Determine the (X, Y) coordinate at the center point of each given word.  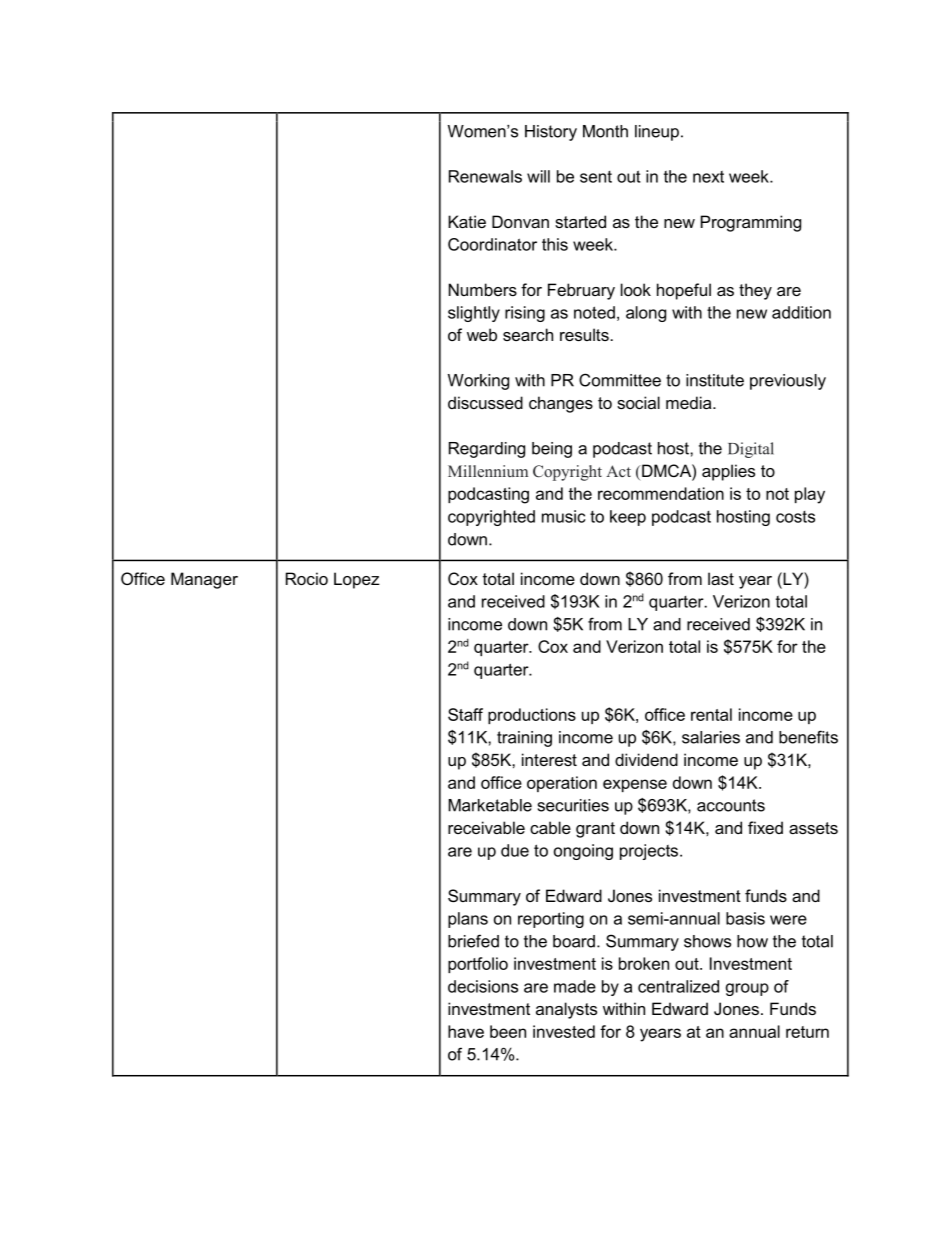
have (466, 1031)
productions (532, 716)
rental (711, 714)
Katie (467, 221)
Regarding (487, 450)
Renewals (485, 176)
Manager (204, 580)
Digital (751, 450)
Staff (465, 714)
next (708, 177)
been (508, 1031)
